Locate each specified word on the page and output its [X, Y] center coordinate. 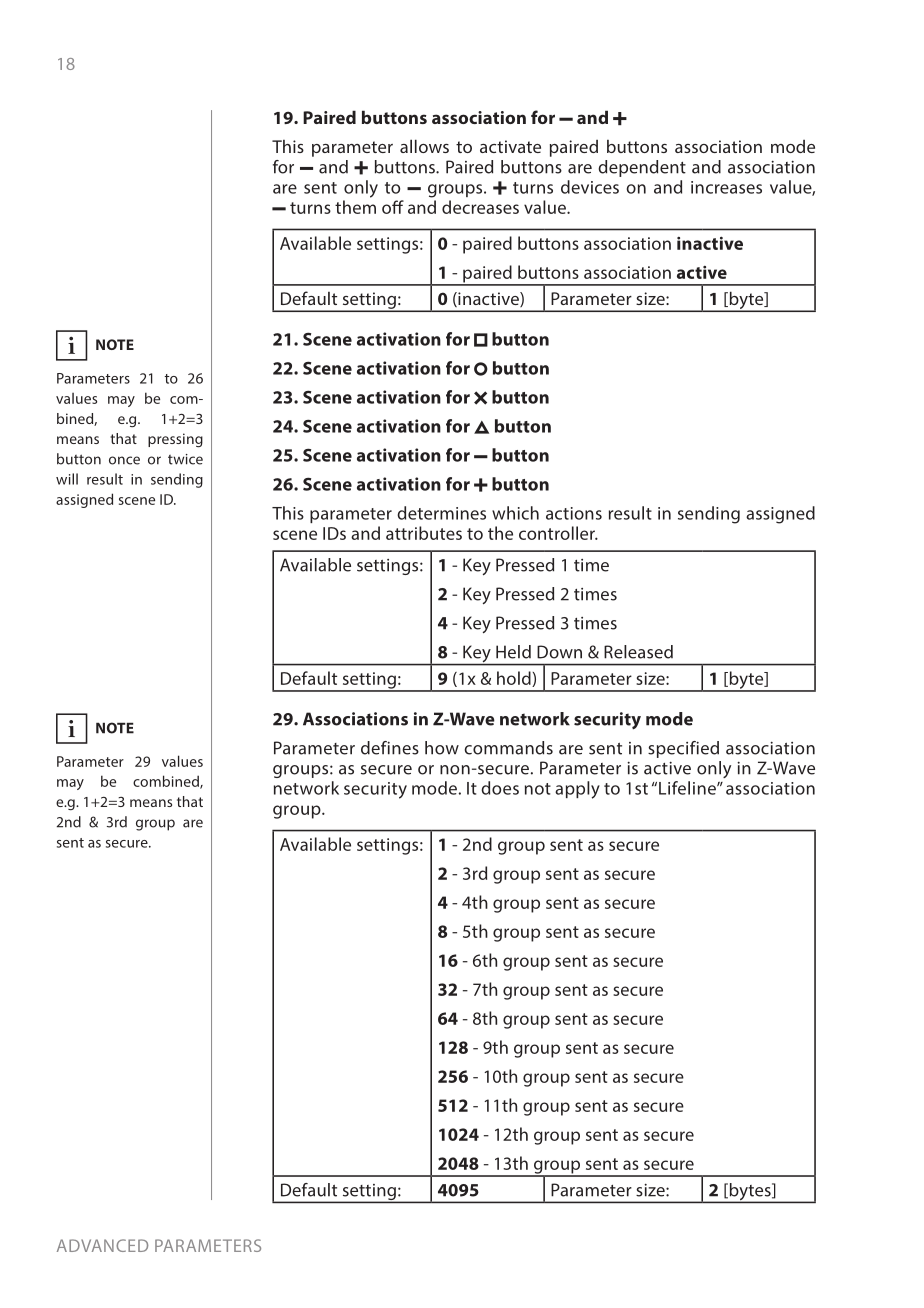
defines [390, 748]
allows [424, 146]
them [355, 207]
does [500, 788]
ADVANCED [102, 1245]
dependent [642, 168]
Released [638, 652]
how [442, 748]
